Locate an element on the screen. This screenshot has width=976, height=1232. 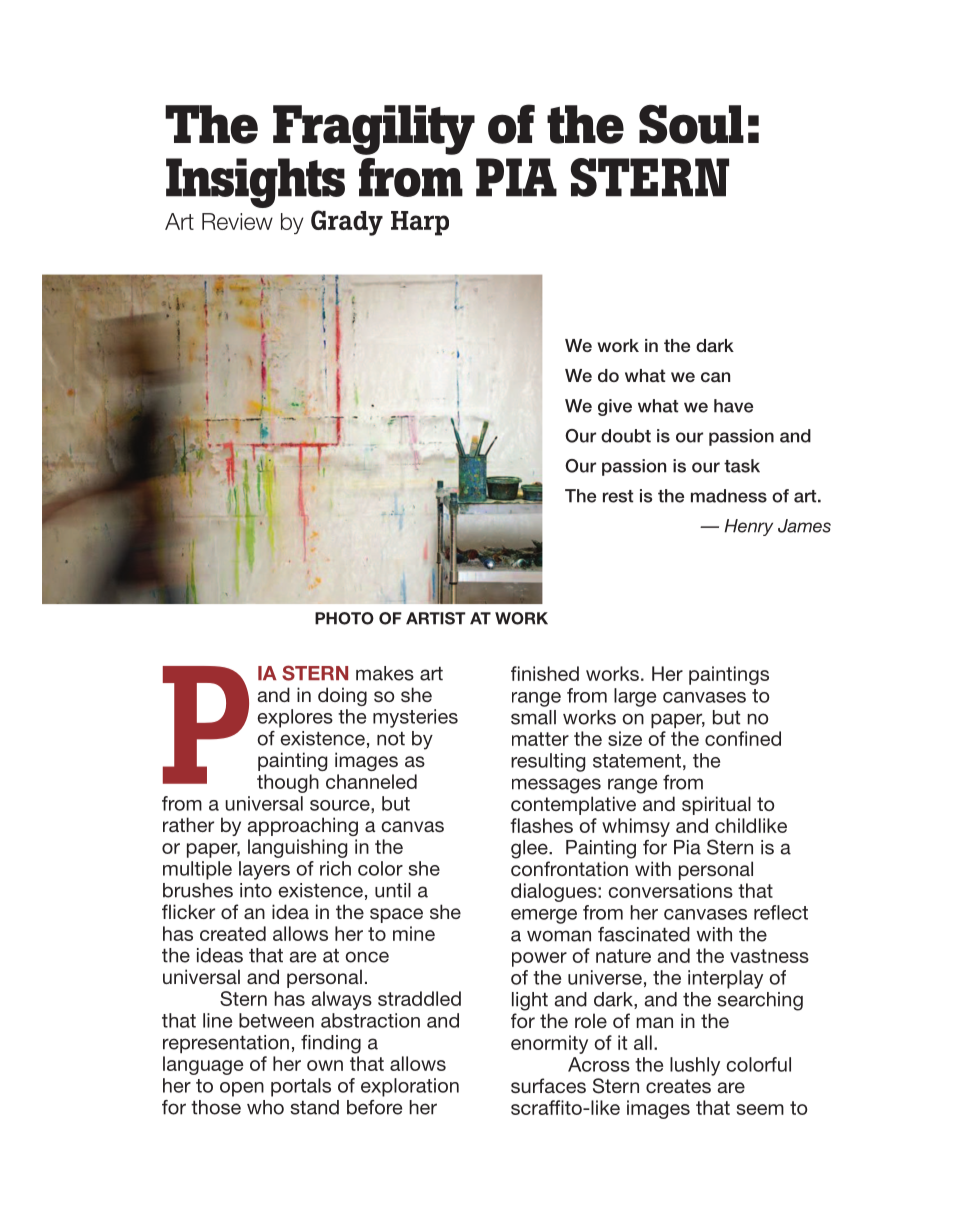
Henry is located at coordinates (749, 527).
